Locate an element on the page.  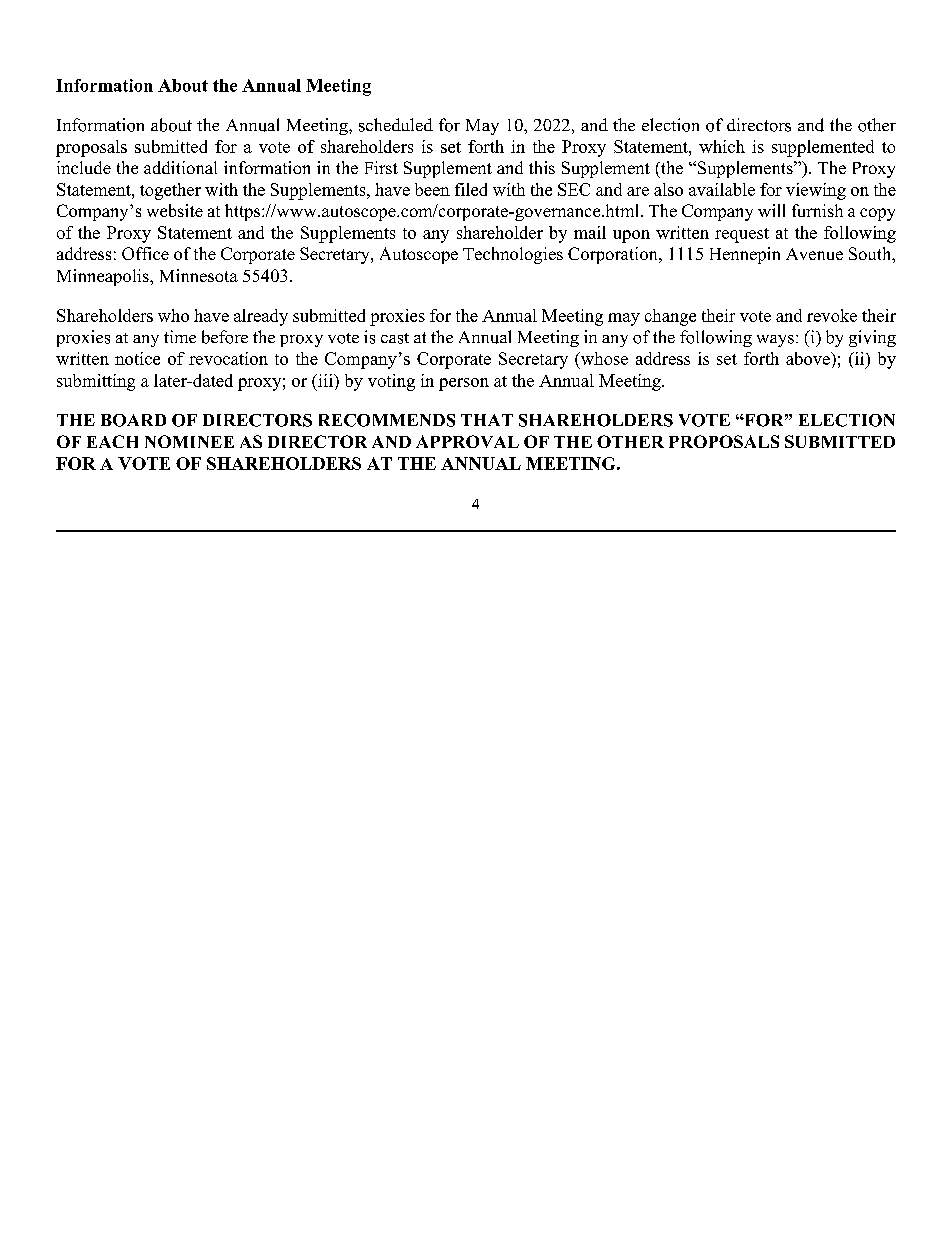
request is located at coordinates (742, 235).
